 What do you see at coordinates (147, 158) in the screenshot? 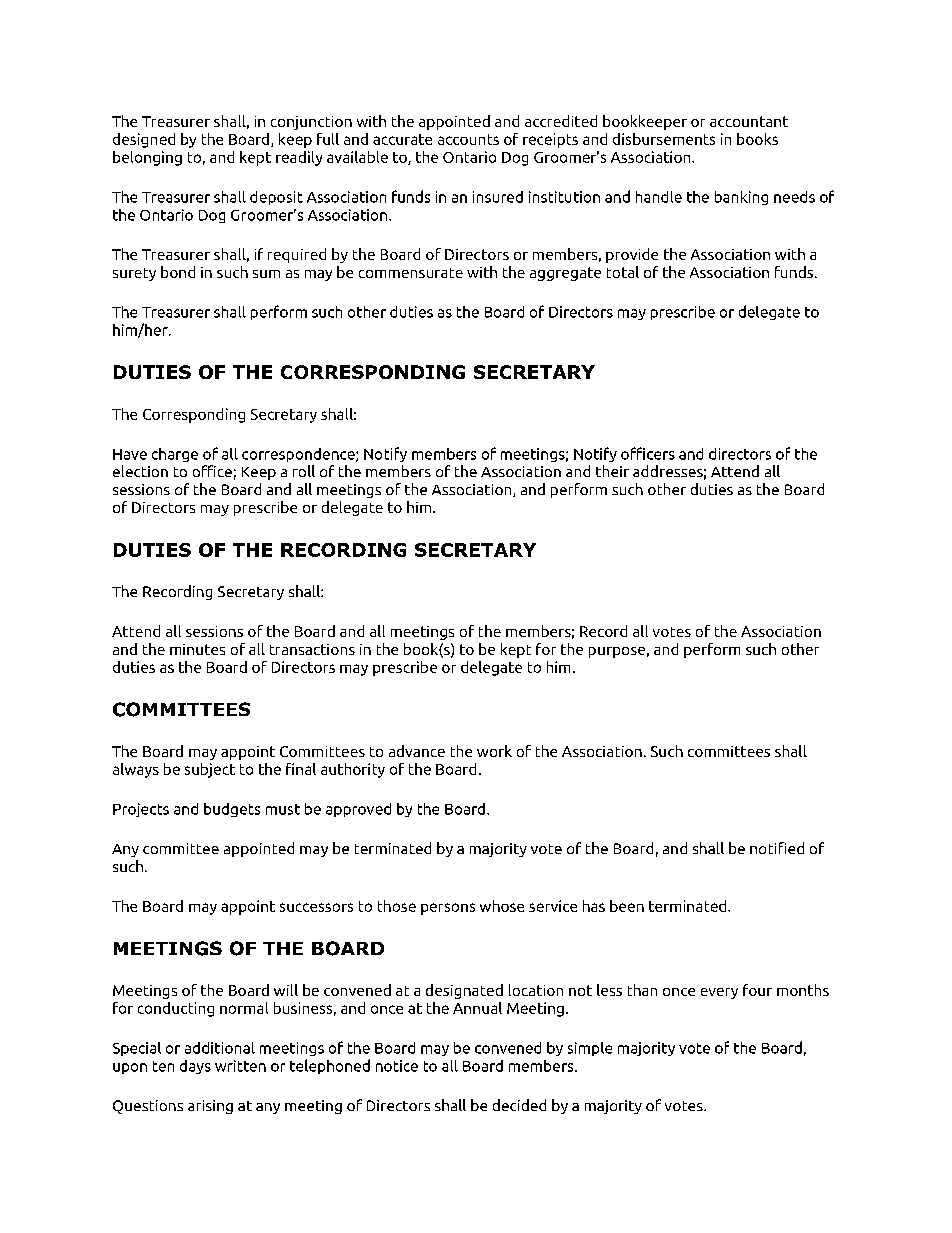
I see `belonging` at bounding box center [147, 158].
